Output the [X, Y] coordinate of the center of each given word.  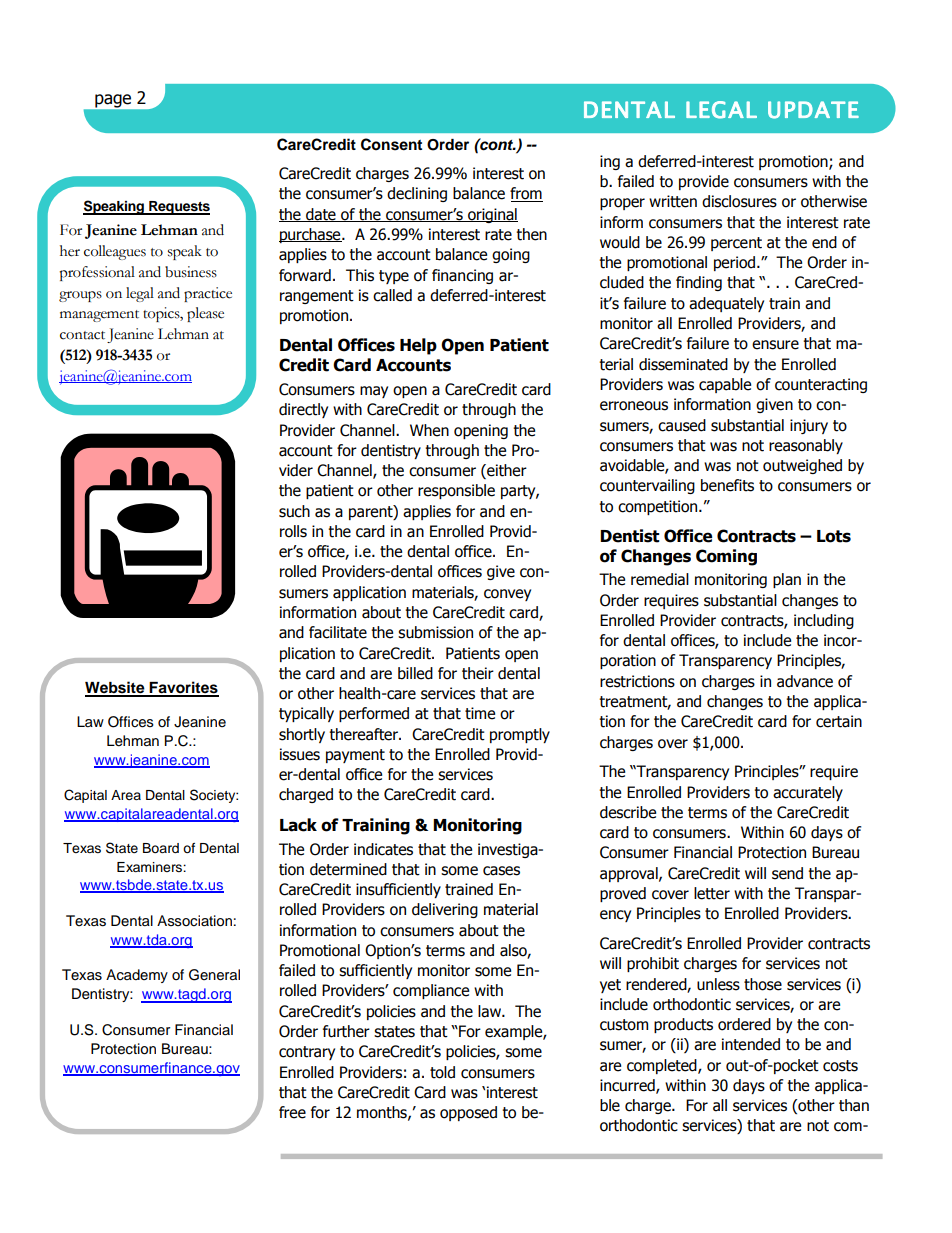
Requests [178, 208]
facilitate [338, 632]
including [824, 621]
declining [417, 194]
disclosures [739, 201]
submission [435, 632]
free [292, 1112]
